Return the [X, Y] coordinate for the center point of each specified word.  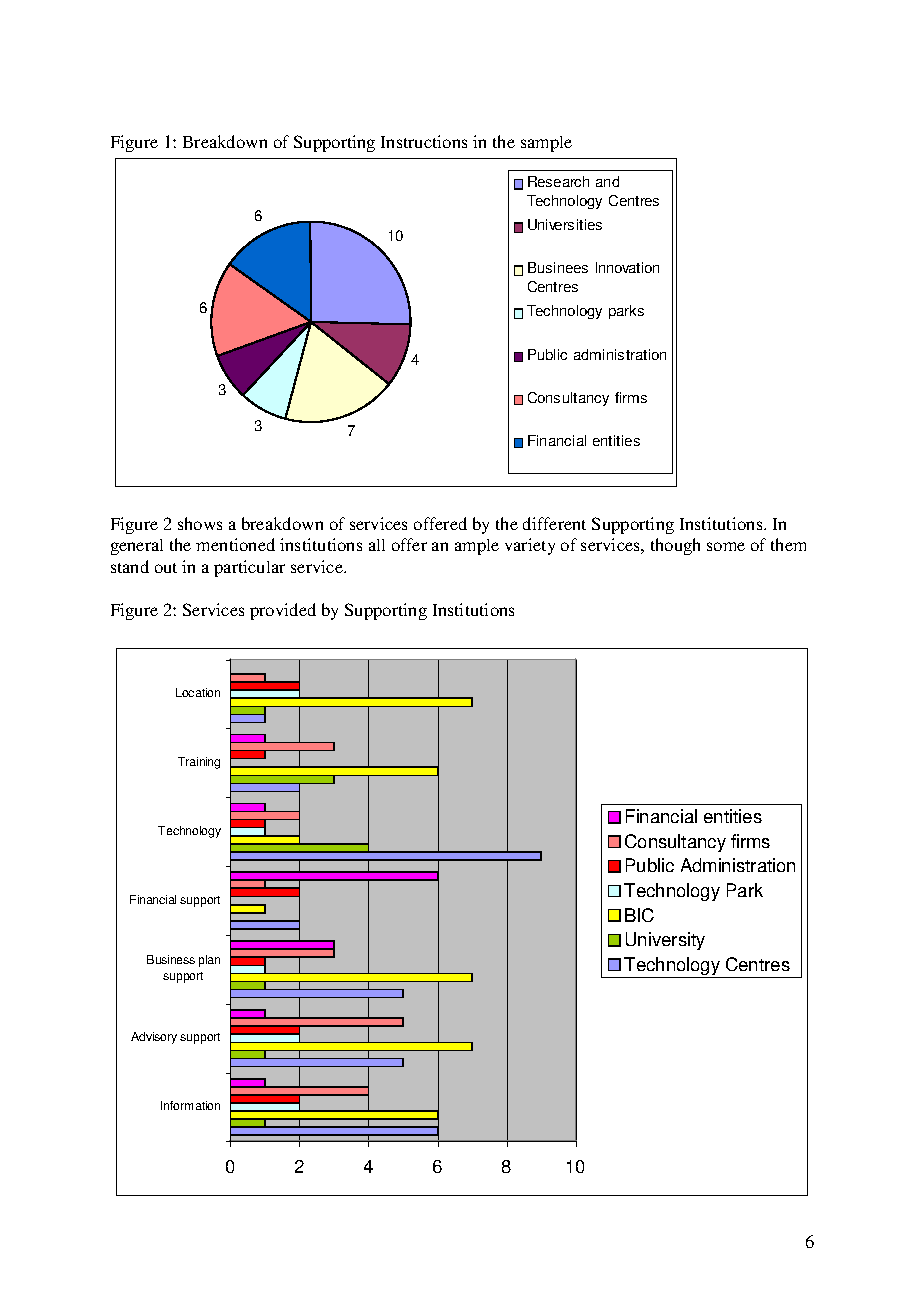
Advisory [154, 1038]
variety [530, 546]
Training [199, 763]
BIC [639, 915]
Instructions [424, 141]
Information [190, 1105]
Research [558, 181]
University [665, 941]
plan [209, 961]
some [726, 546]
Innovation [627, 267]
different [554, 523]
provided [283, 611]
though [675, 546]
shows [200, 523]
